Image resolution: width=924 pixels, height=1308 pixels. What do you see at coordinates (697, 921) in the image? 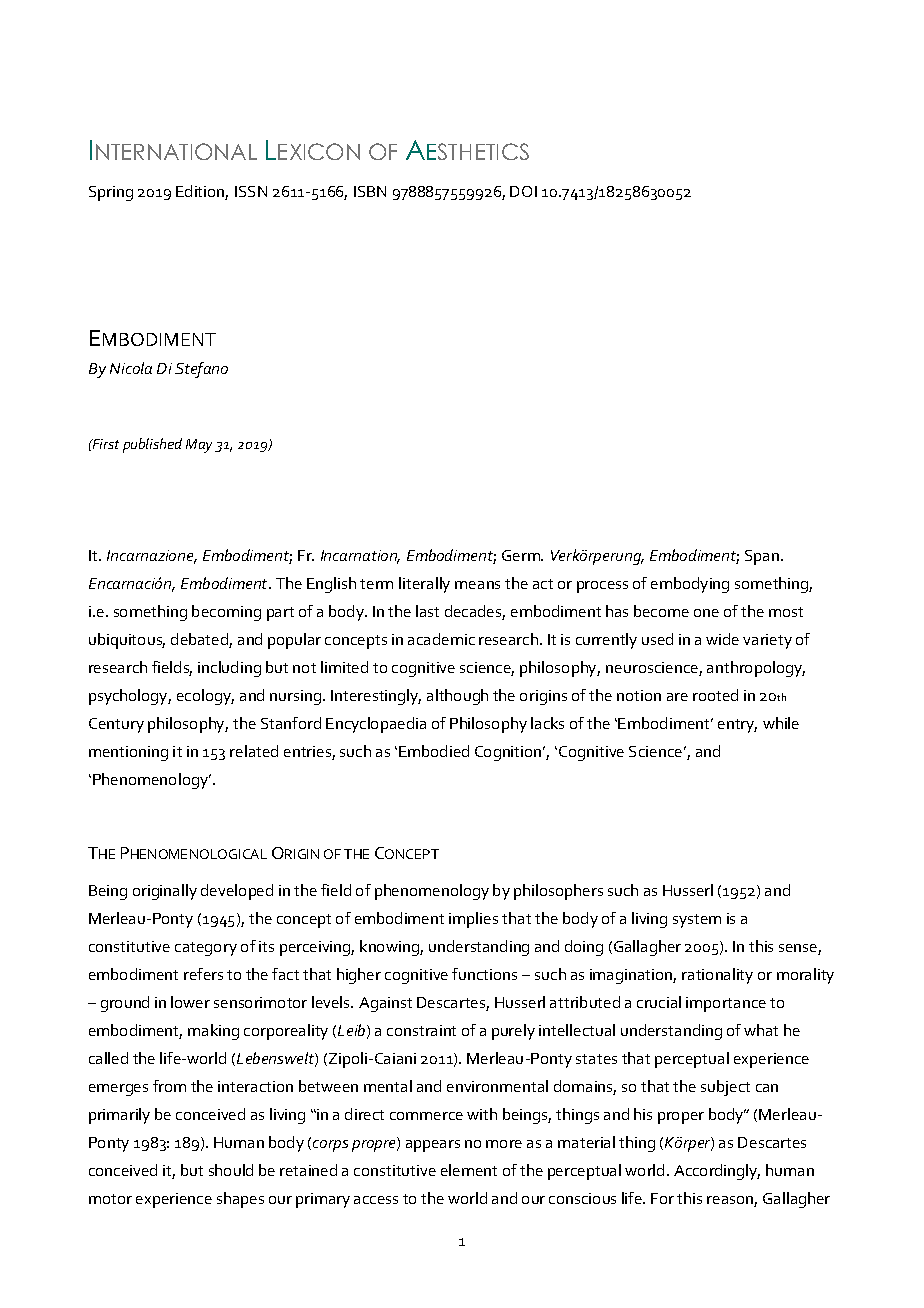
I see `system` at bounding box center [697, 921].
